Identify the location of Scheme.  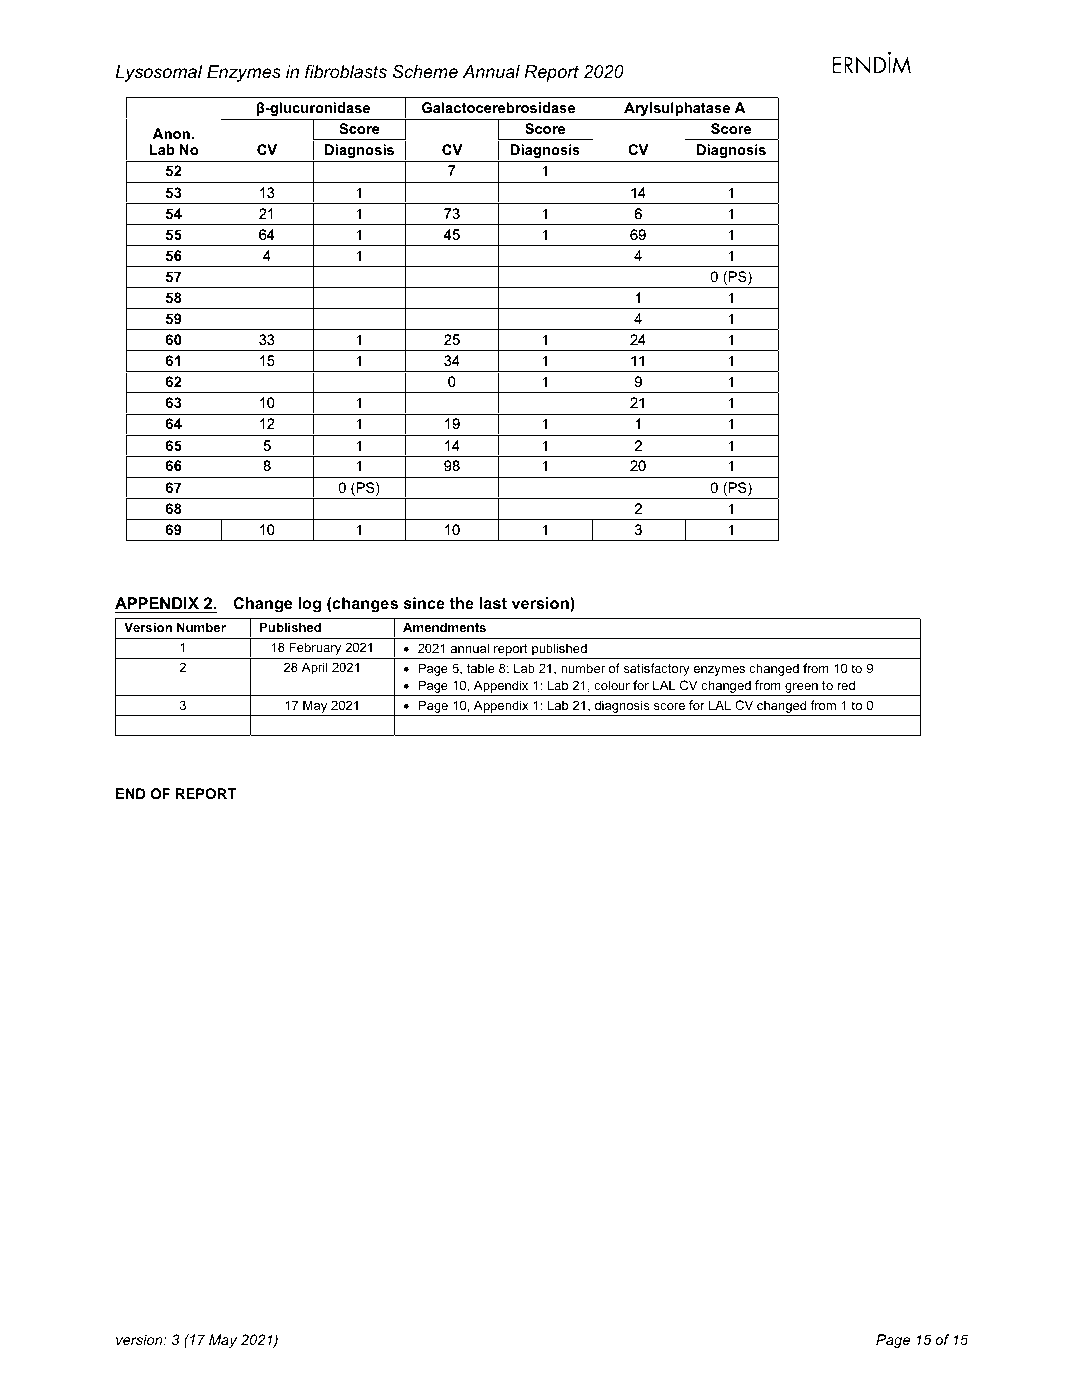
(425, 72).
